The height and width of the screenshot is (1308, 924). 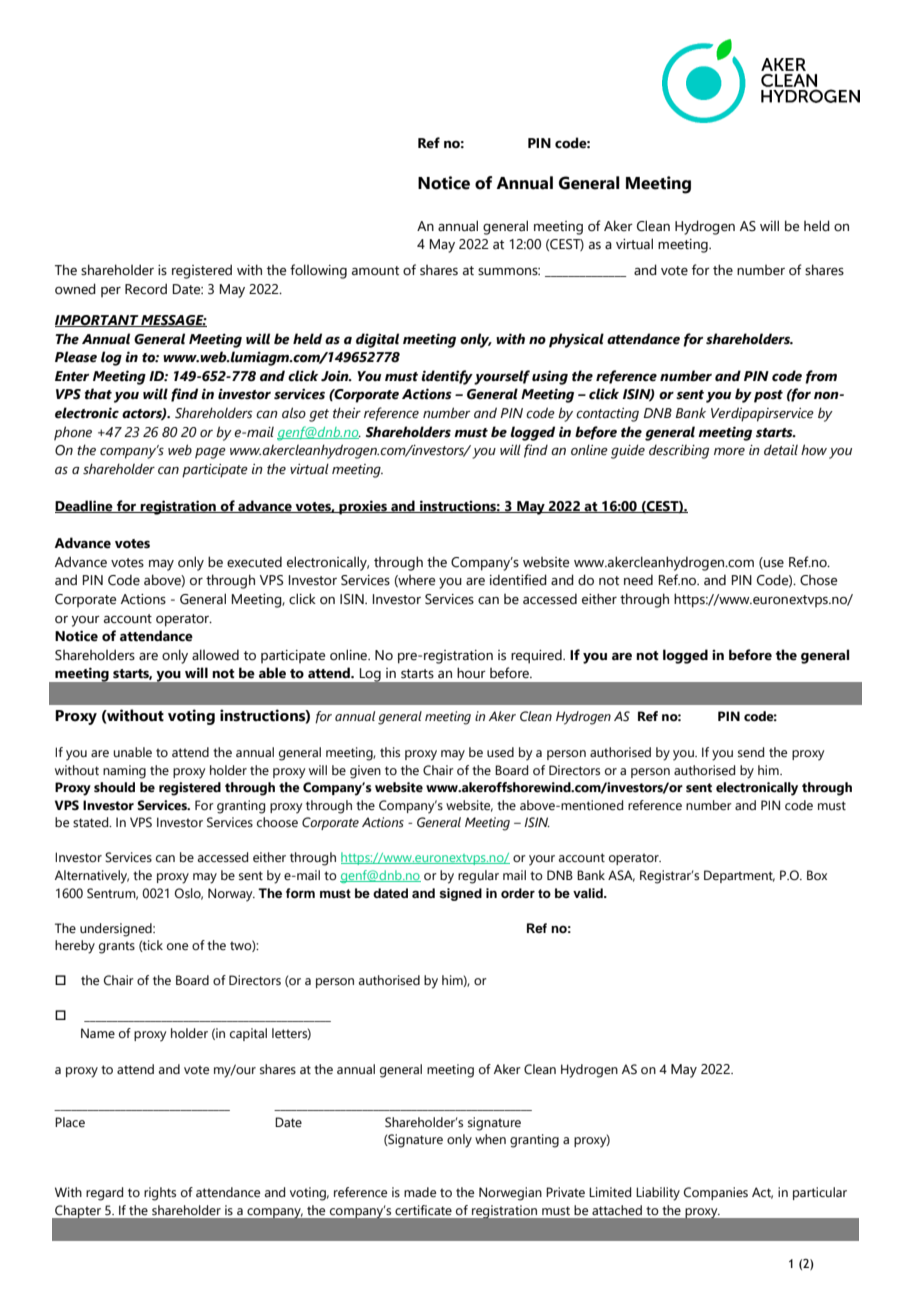 What do you see at coordinates (146, 289) in the screenshot?
I see `Record` at bounding box center [146, 289].
